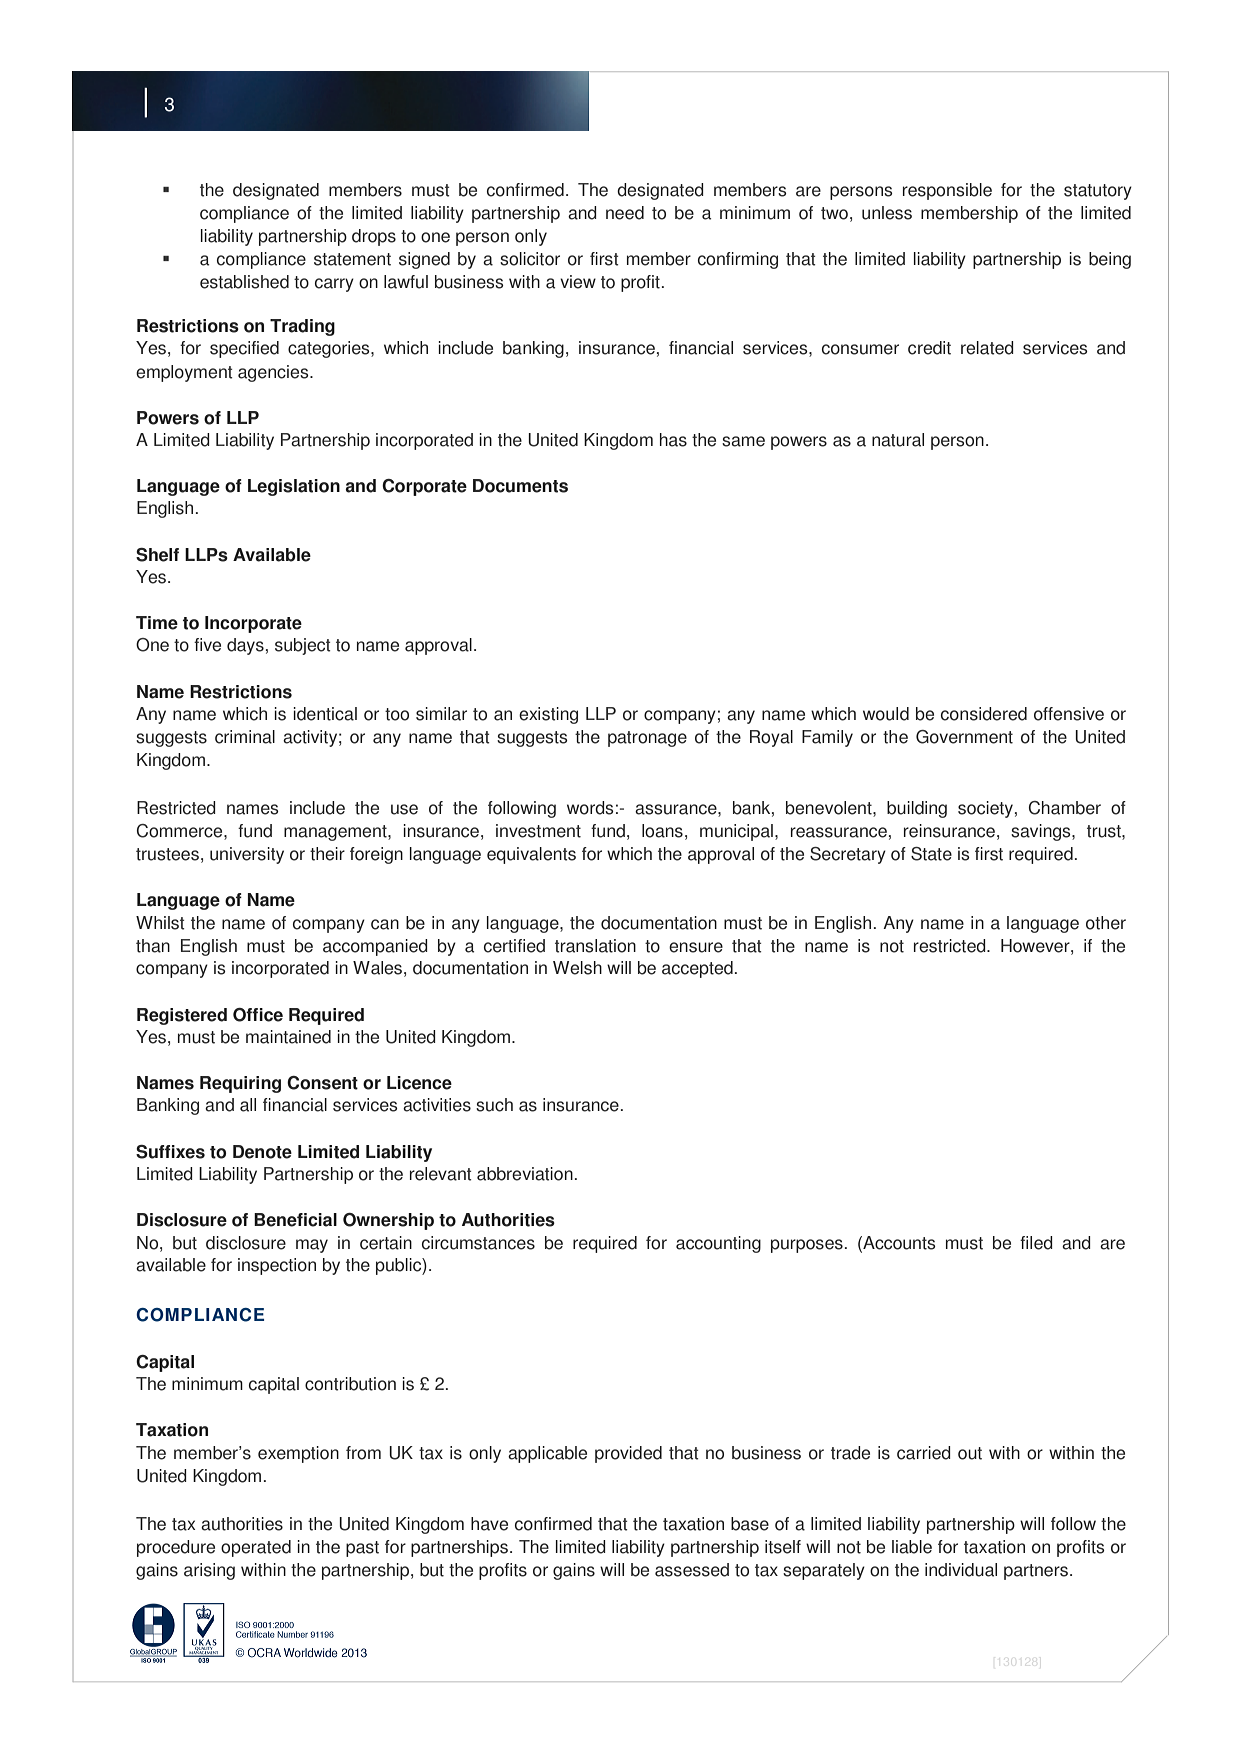 The height and width of the image is (1760, 1244). Describe the element at coordinates (258, 1015) in the image. I see `Office` at that location.
